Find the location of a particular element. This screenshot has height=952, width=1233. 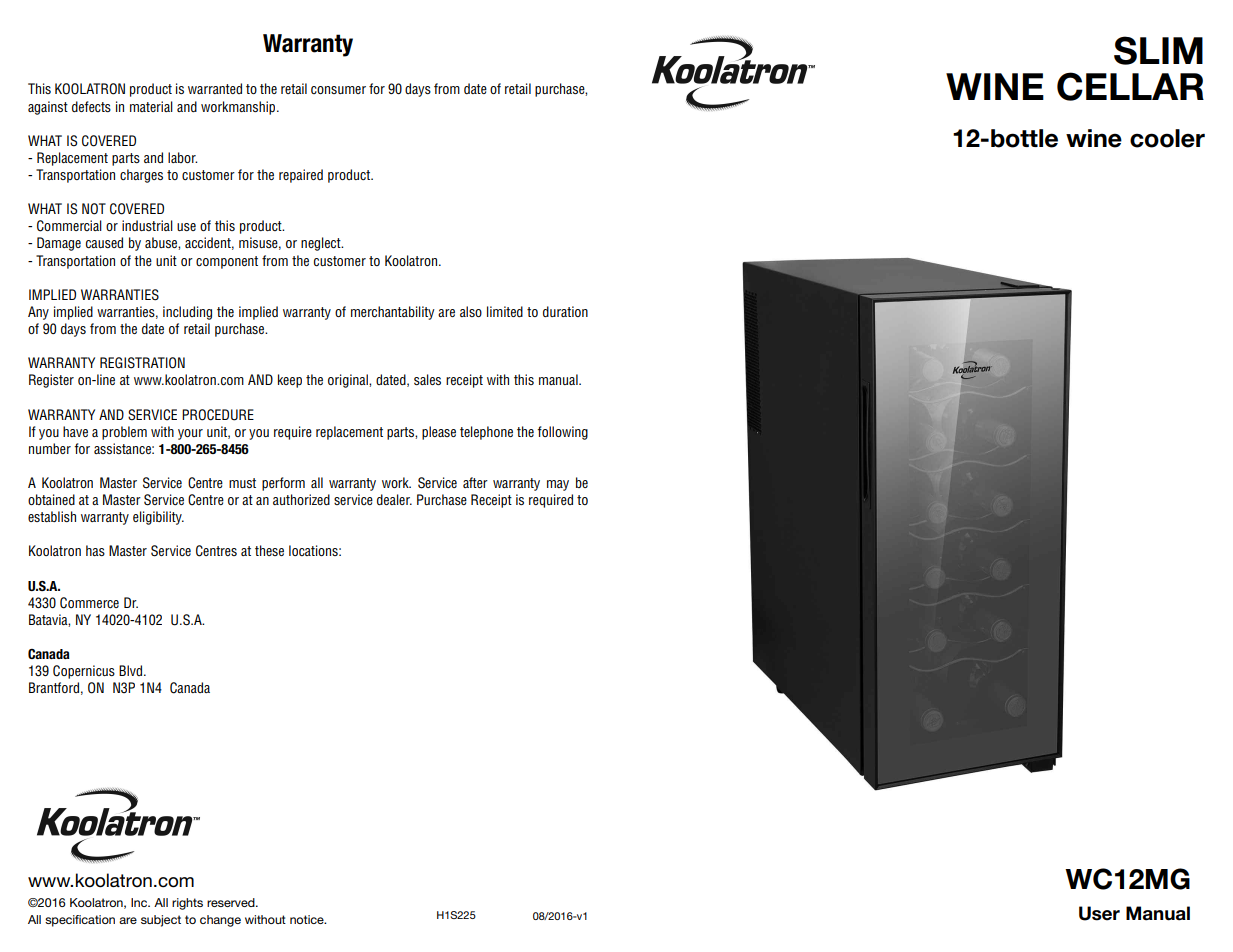

rights is located at coordinates (187, 904).
